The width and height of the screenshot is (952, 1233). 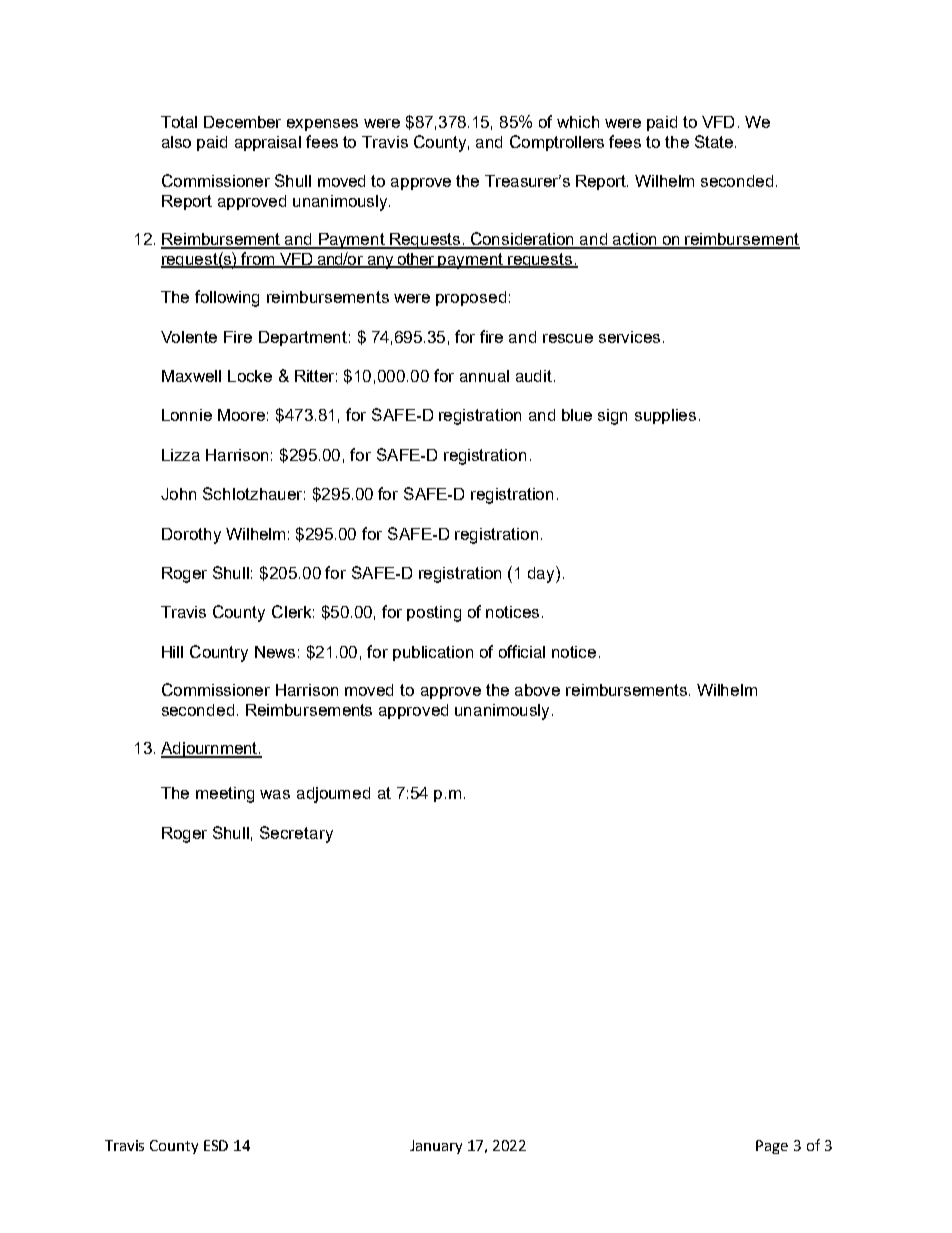 I want to click on State, so click(x=714, y=141).
